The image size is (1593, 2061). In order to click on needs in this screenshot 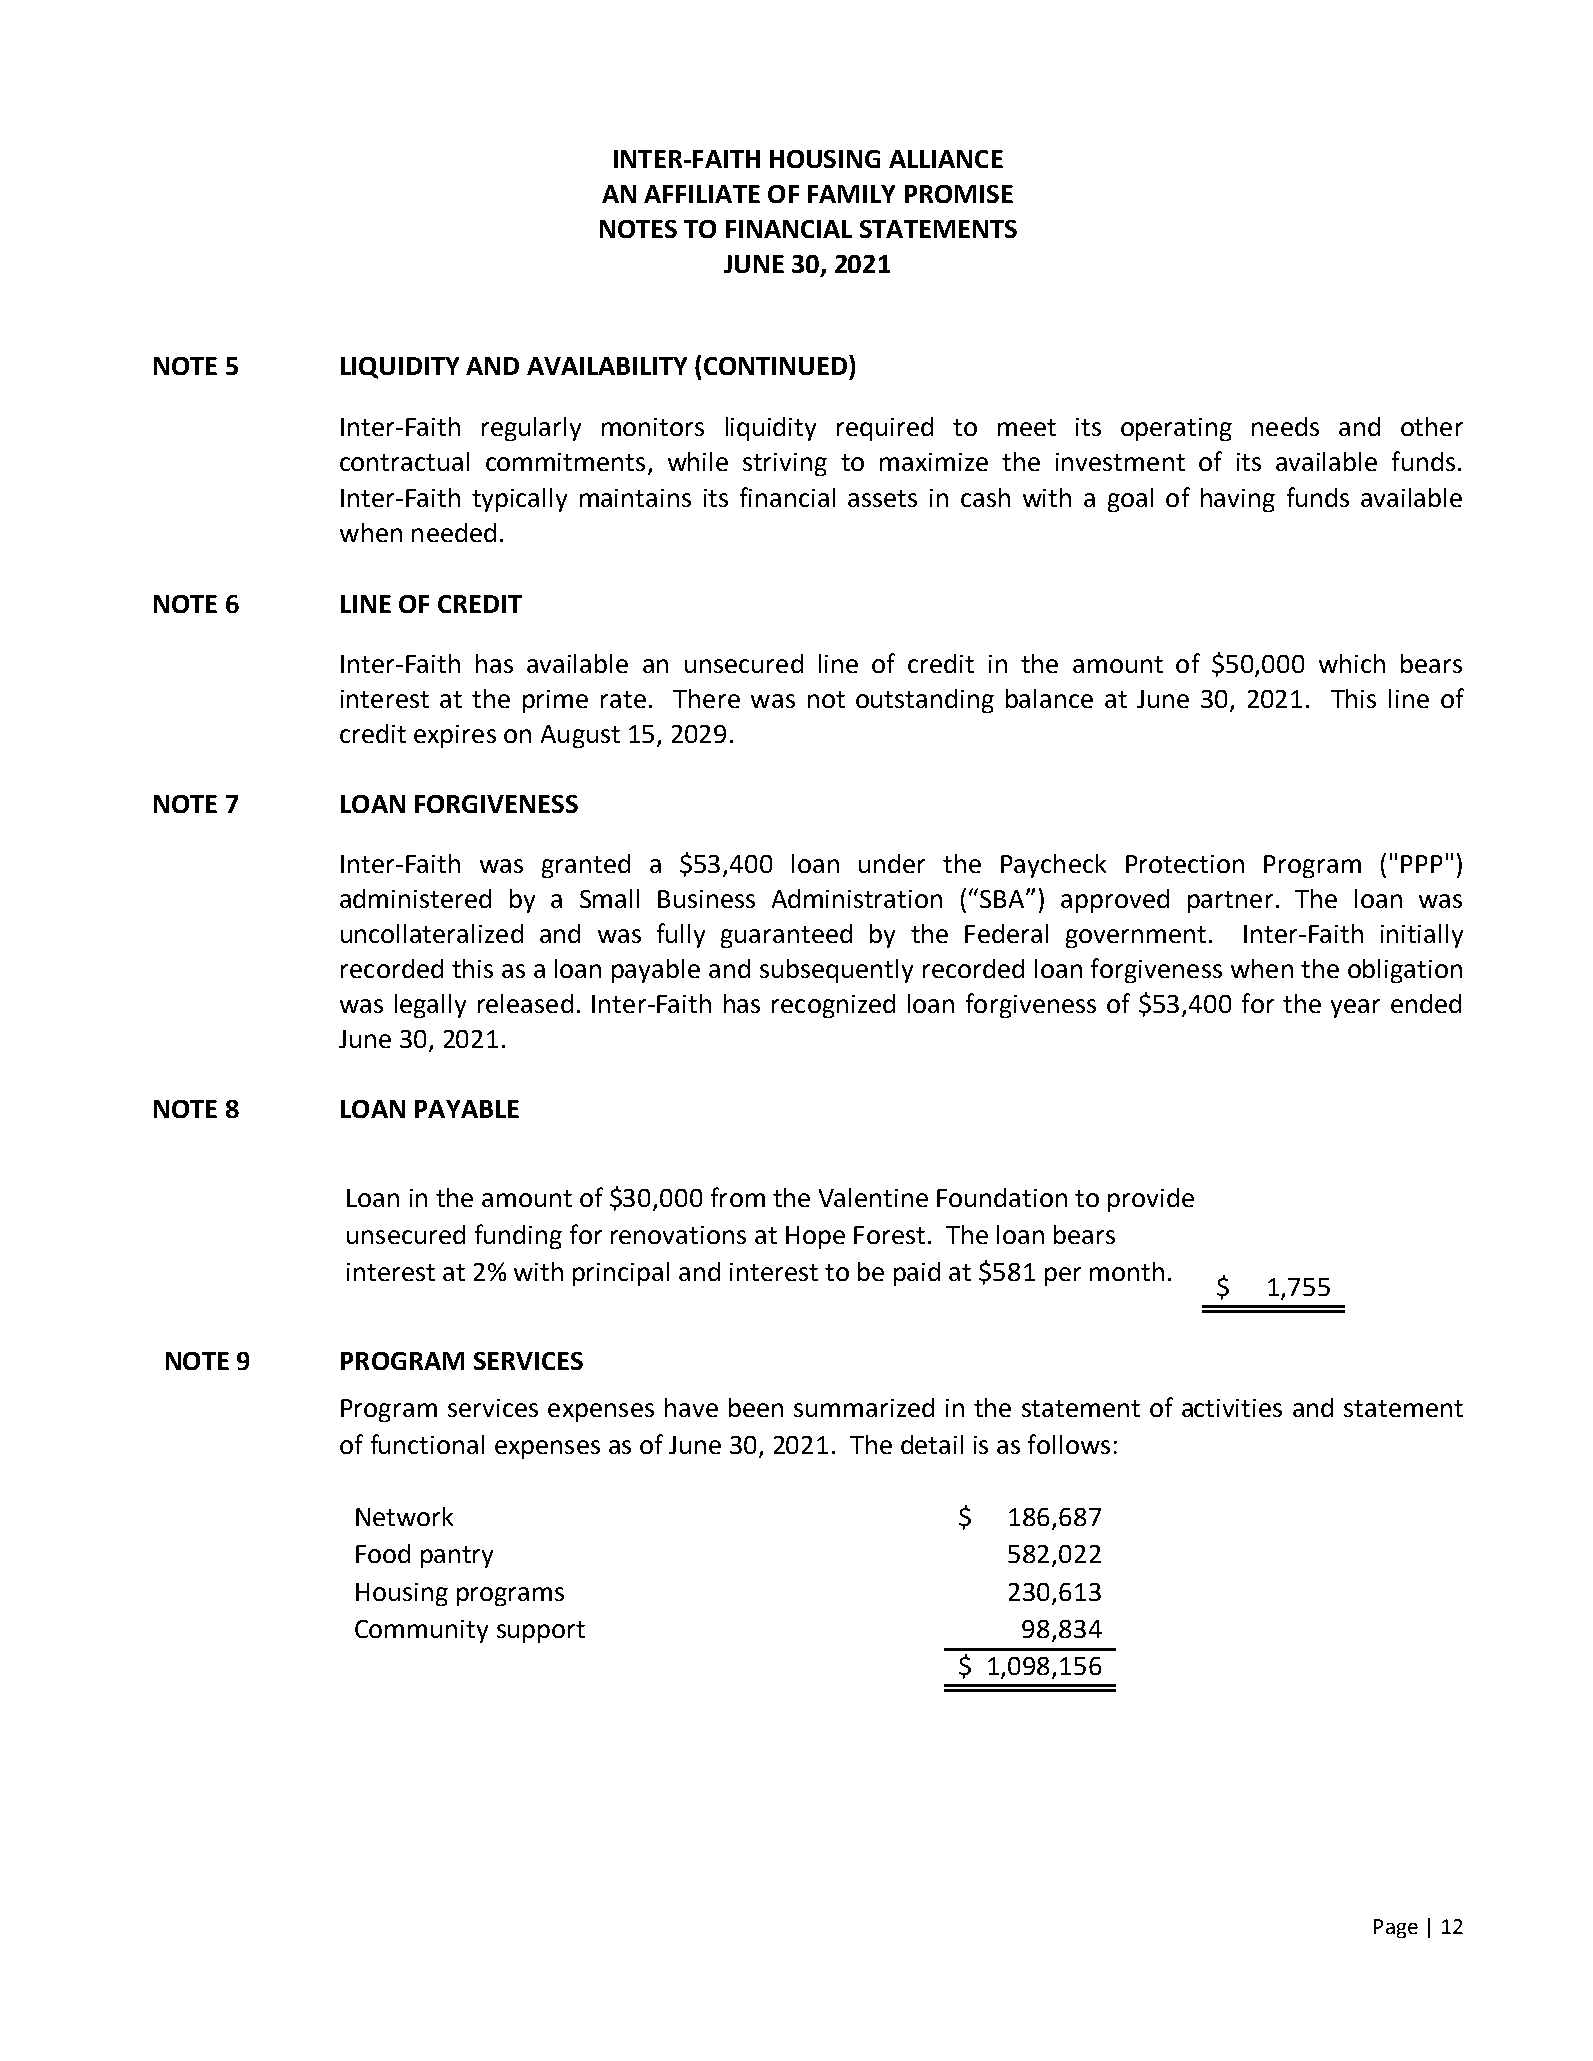, I will do `click(1285, 426)`.
